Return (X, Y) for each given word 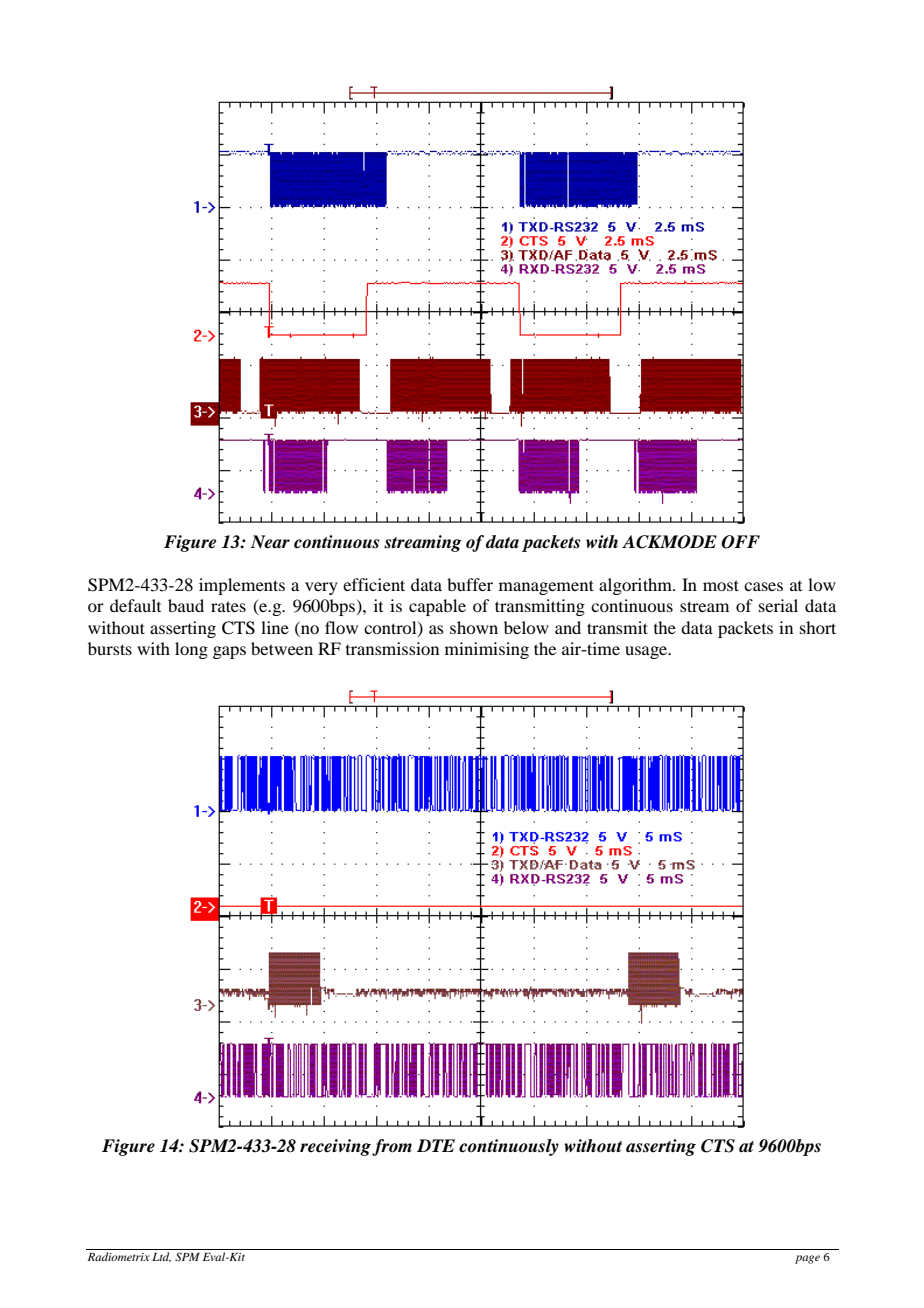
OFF (740, 542)
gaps (229, 652)
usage (647, 652)
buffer (470, 584)
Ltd (161, 1257)
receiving (336, 1147)
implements (242, 586)
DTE (436, 1145)
